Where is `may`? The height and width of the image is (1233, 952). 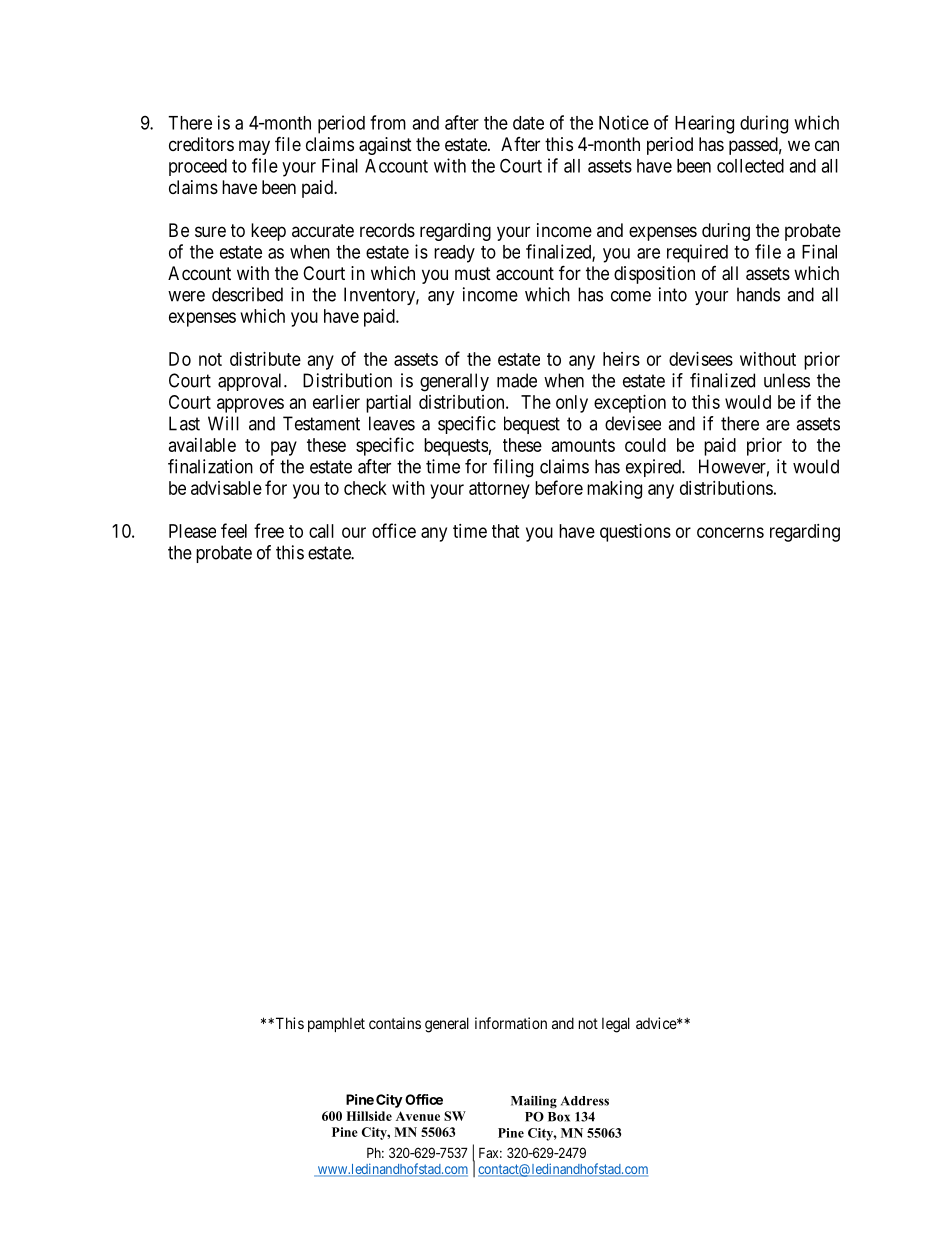
may is located at coordinates (254, 147).
